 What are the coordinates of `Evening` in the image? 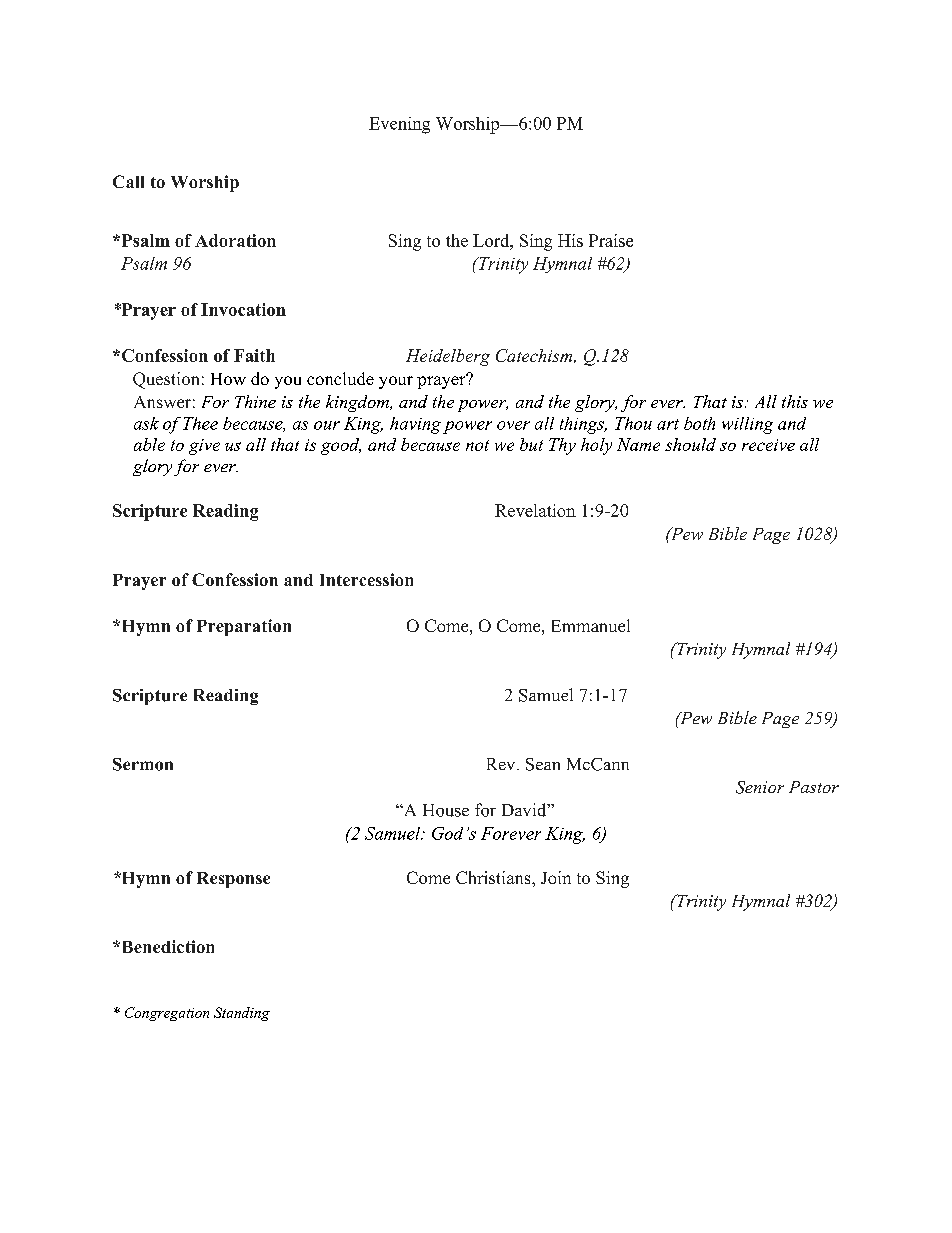 It's located at (399, 125).
